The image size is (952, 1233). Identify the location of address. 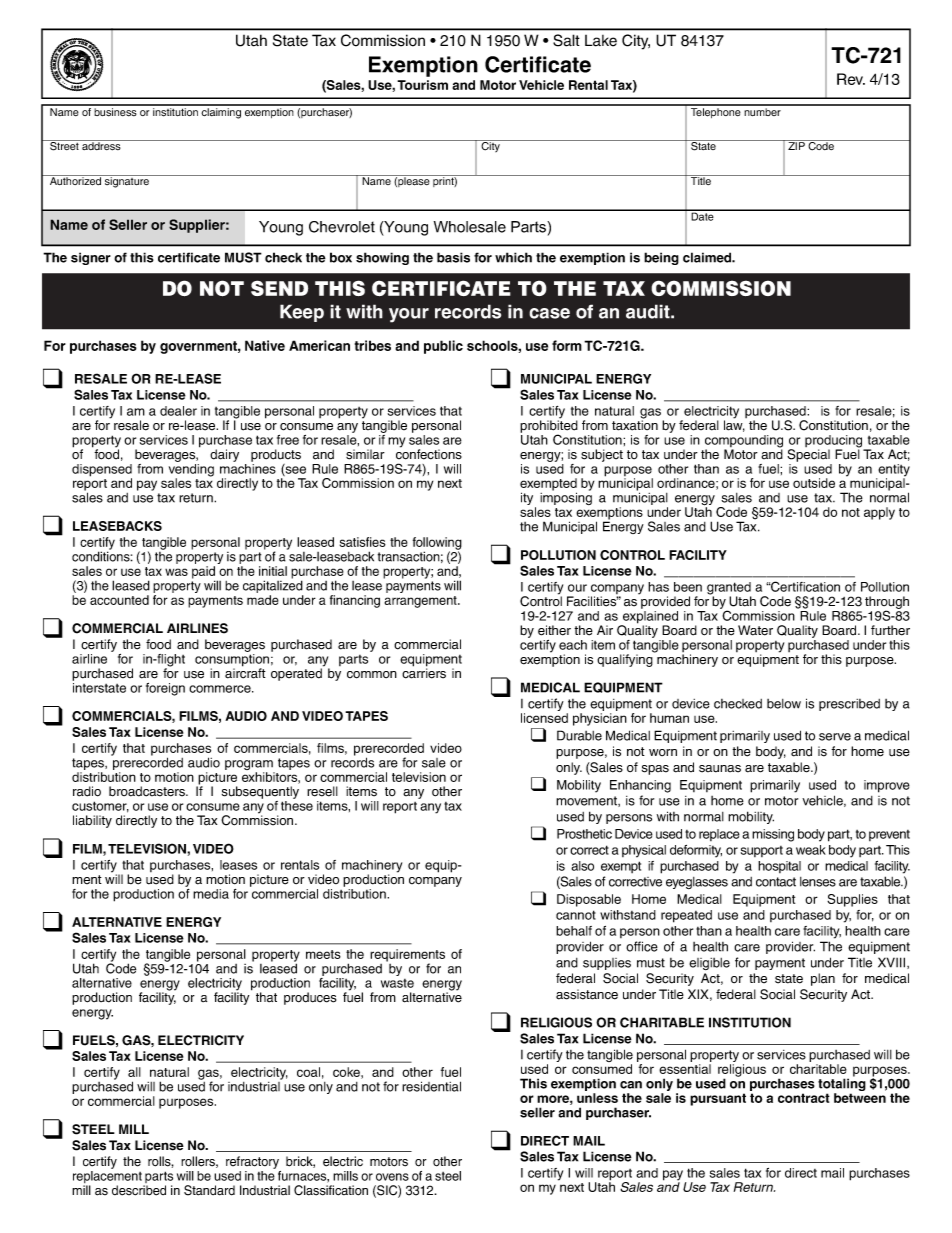
(101, 145).
